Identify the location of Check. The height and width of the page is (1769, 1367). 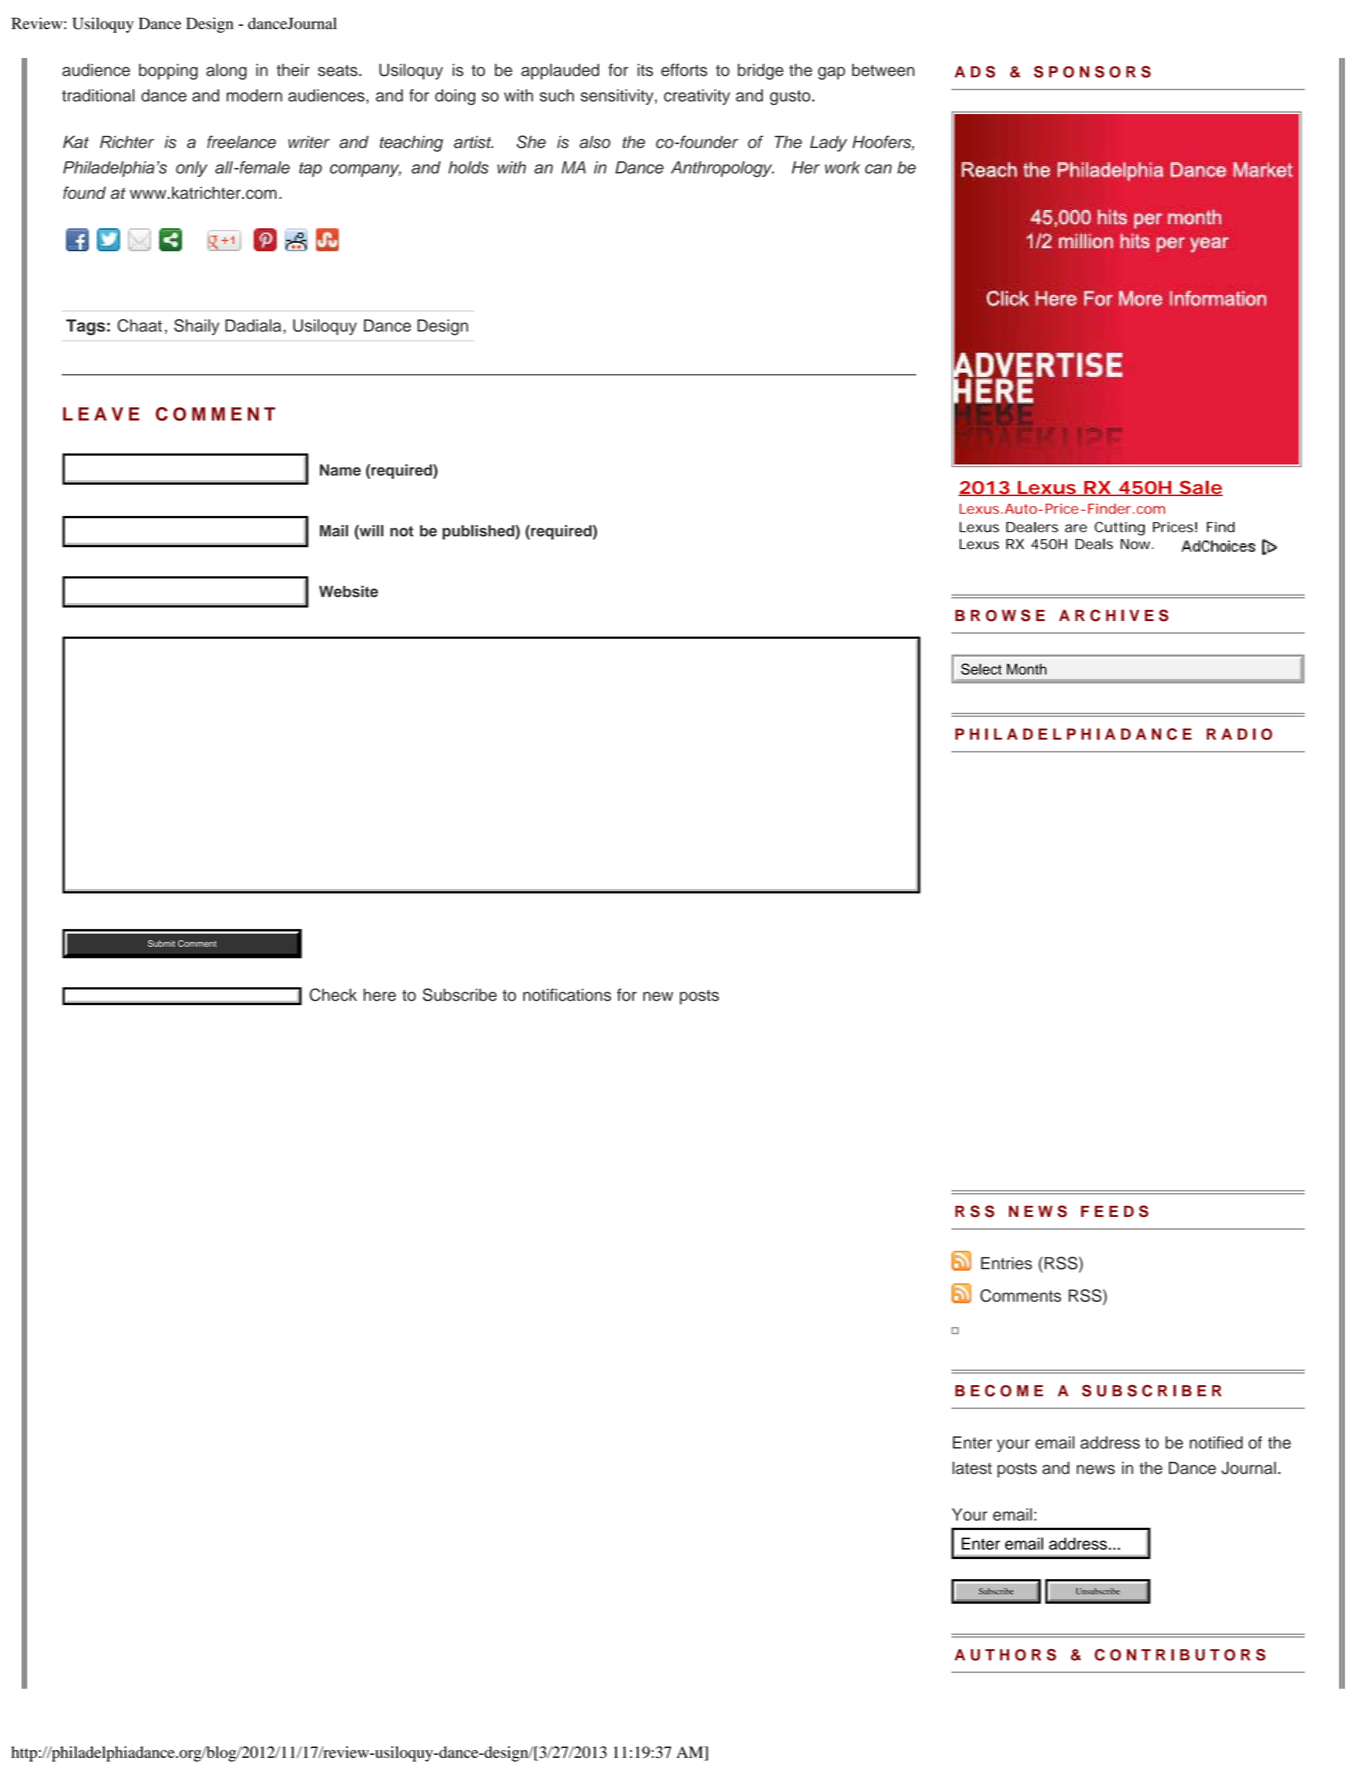
(333, 994).
